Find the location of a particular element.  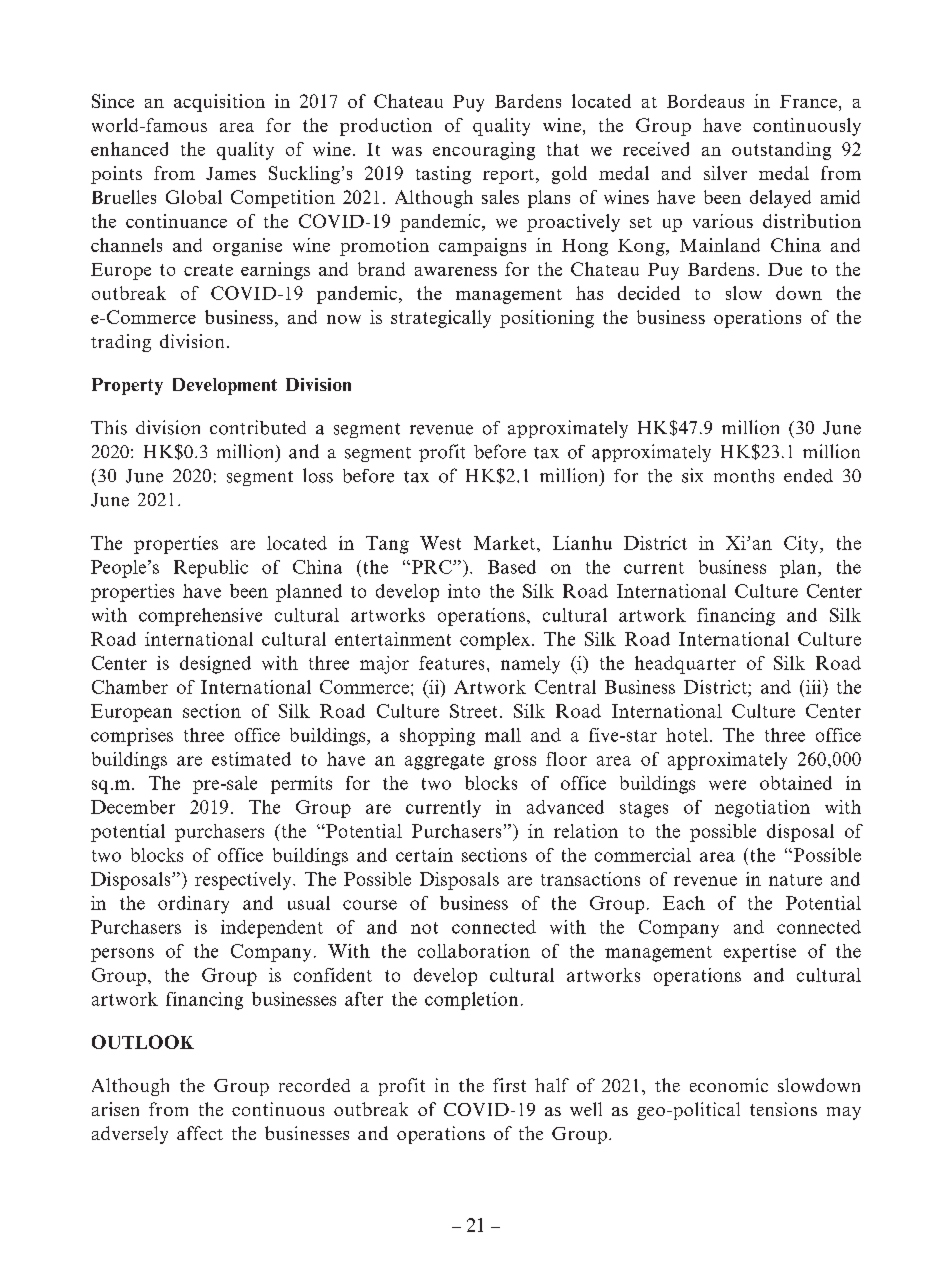

acquisition is located at coordinates (219, 103).
